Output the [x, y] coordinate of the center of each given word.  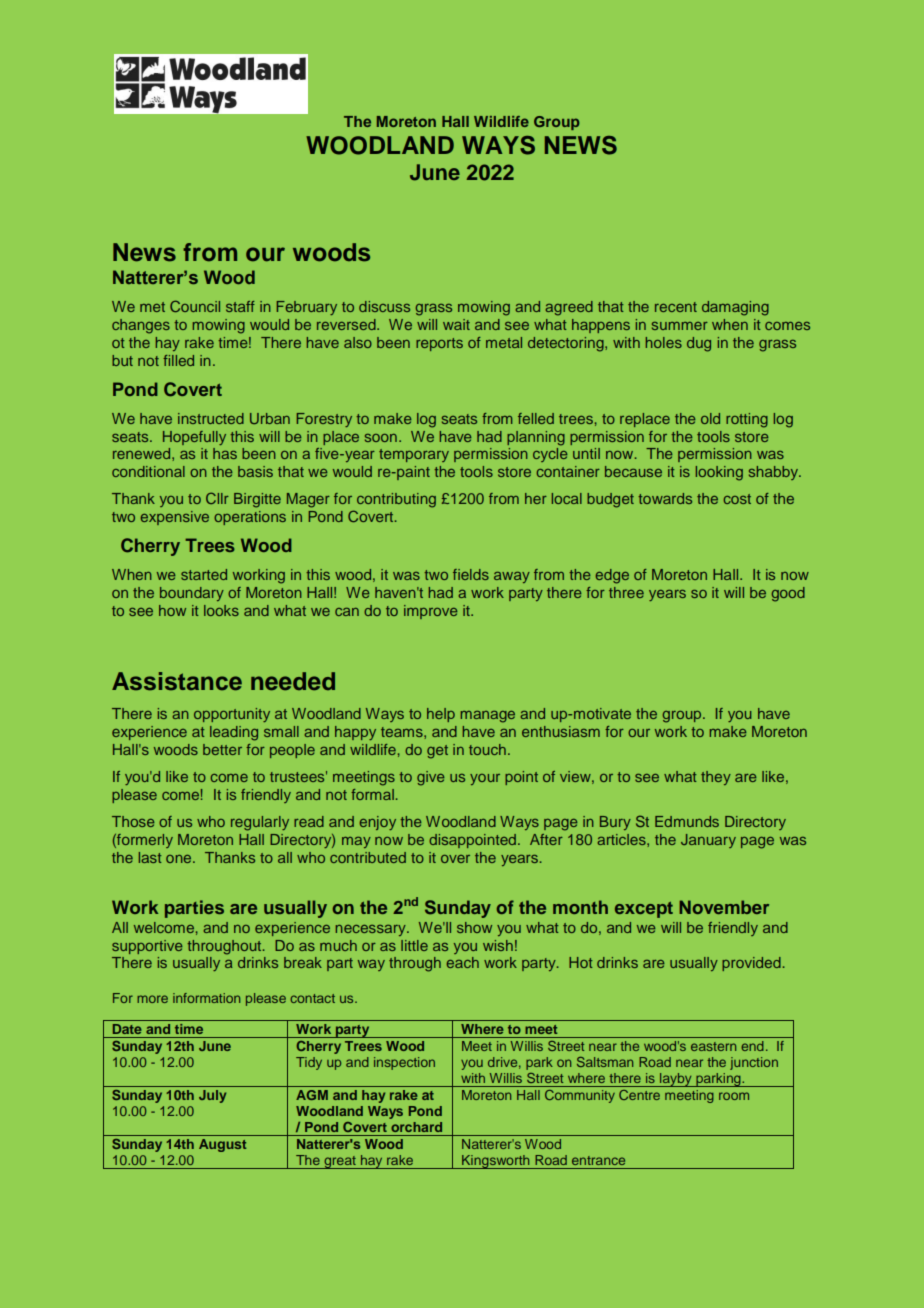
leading [234, 733]
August [222, 1145]
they [716, 778]
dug [699, 344]
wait [456, 324]
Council [195, 306]
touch [487, 749]
